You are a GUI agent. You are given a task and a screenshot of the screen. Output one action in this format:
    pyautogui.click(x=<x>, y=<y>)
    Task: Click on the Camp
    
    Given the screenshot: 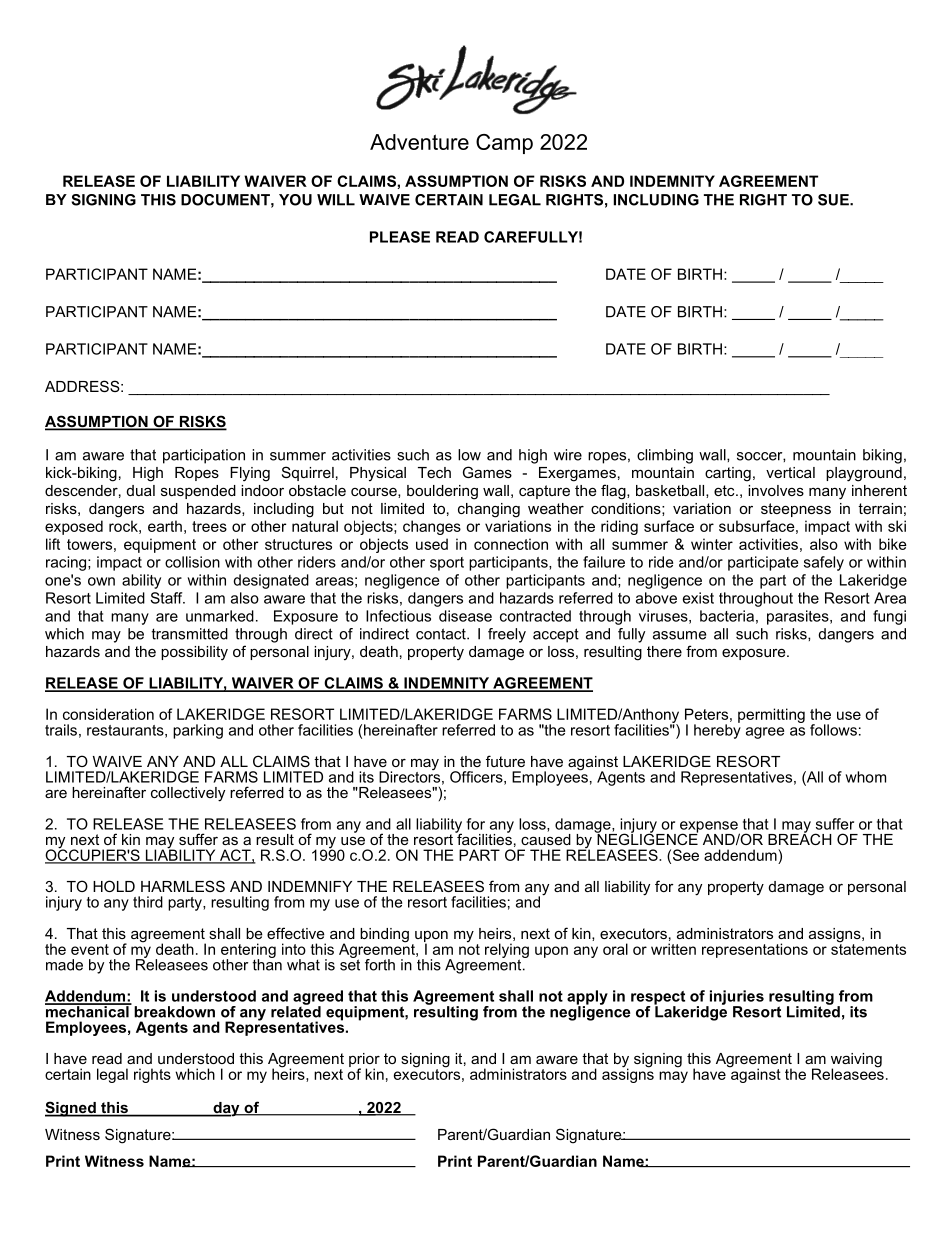 What is the action you would take?
    pyautogui.click(x=504, y=144)
